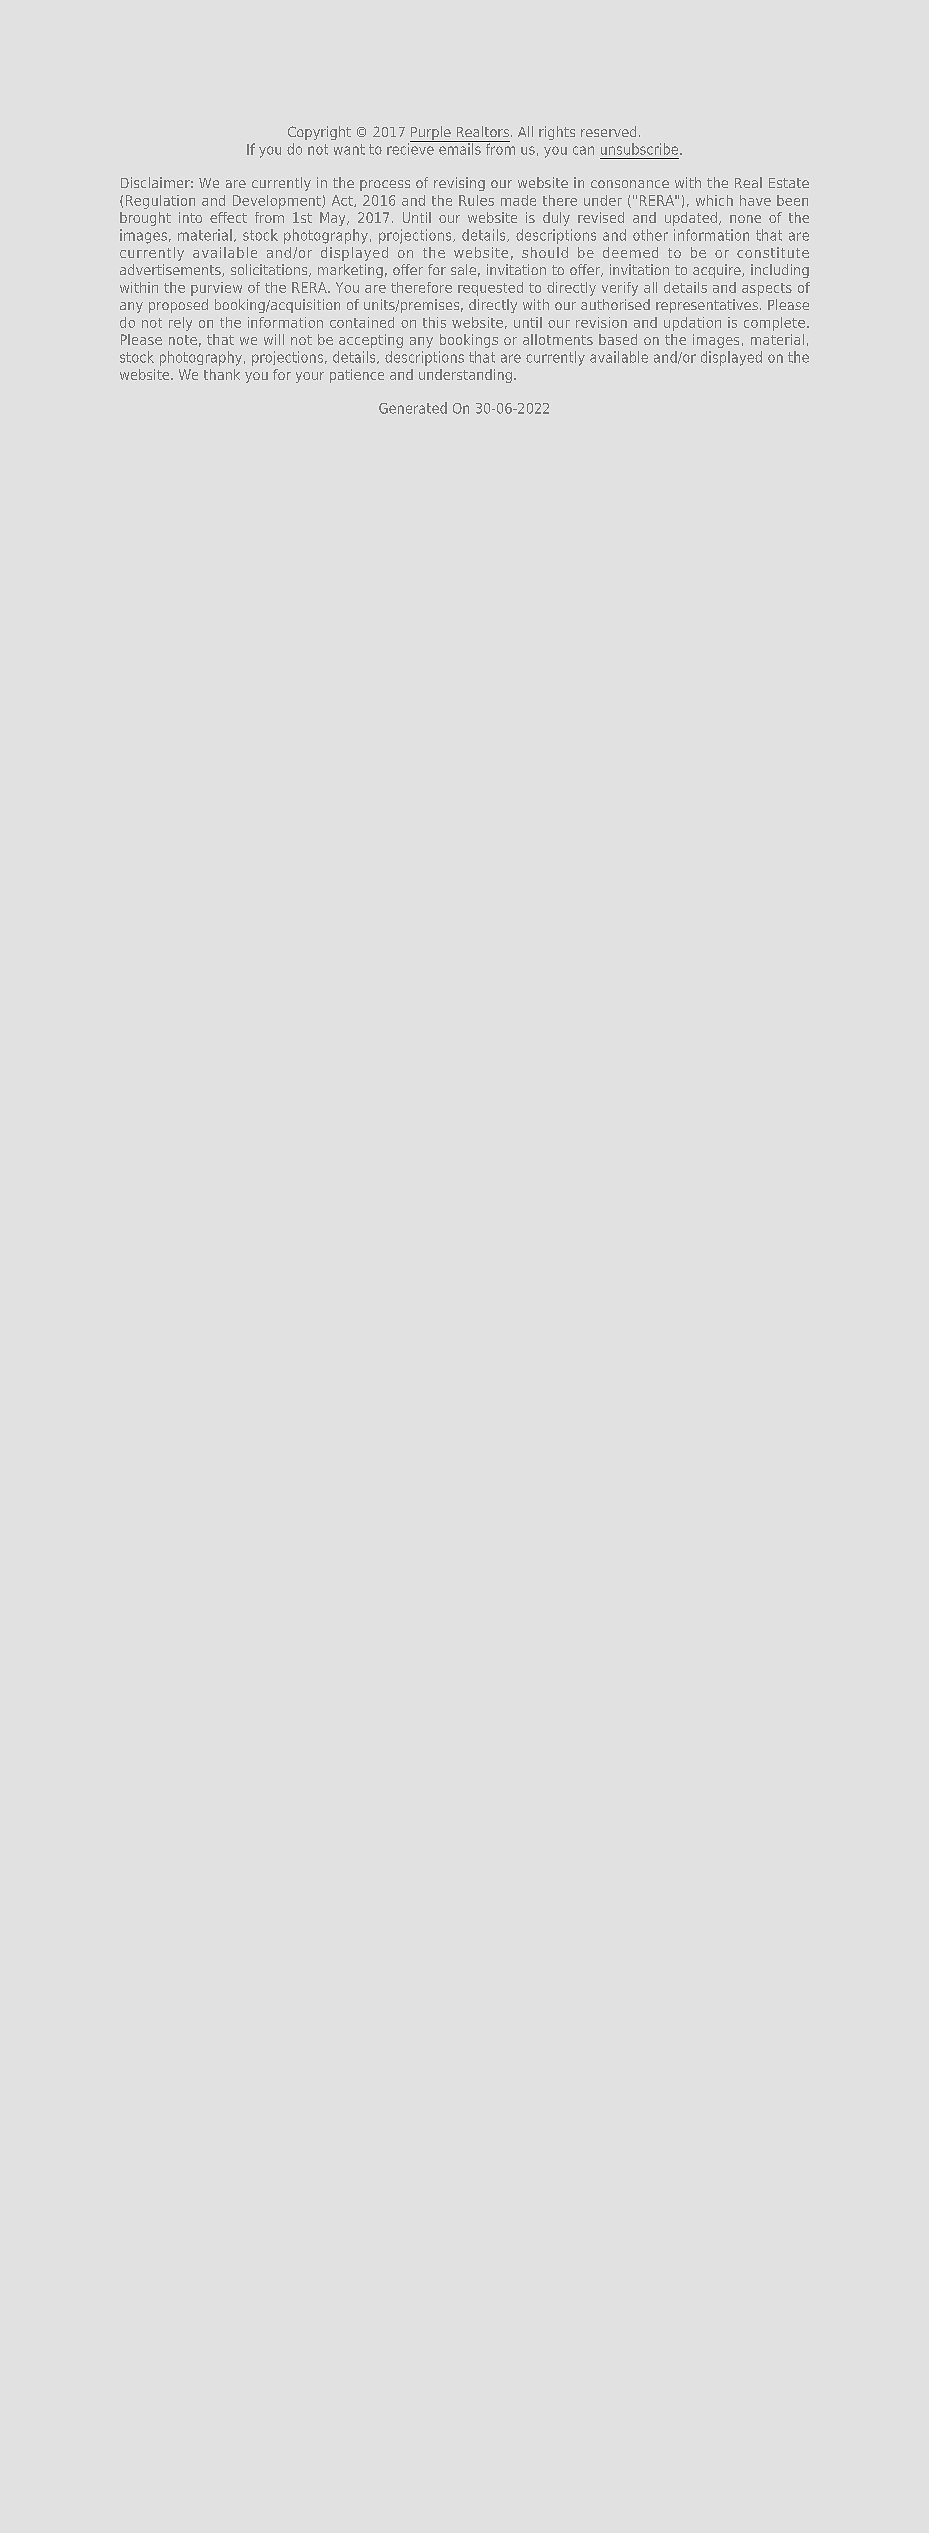 This image has width=929, height=2533. What do you see at coordinates (707, 306) in the image?
I see `representatives` at bounding box center [707, 306].
